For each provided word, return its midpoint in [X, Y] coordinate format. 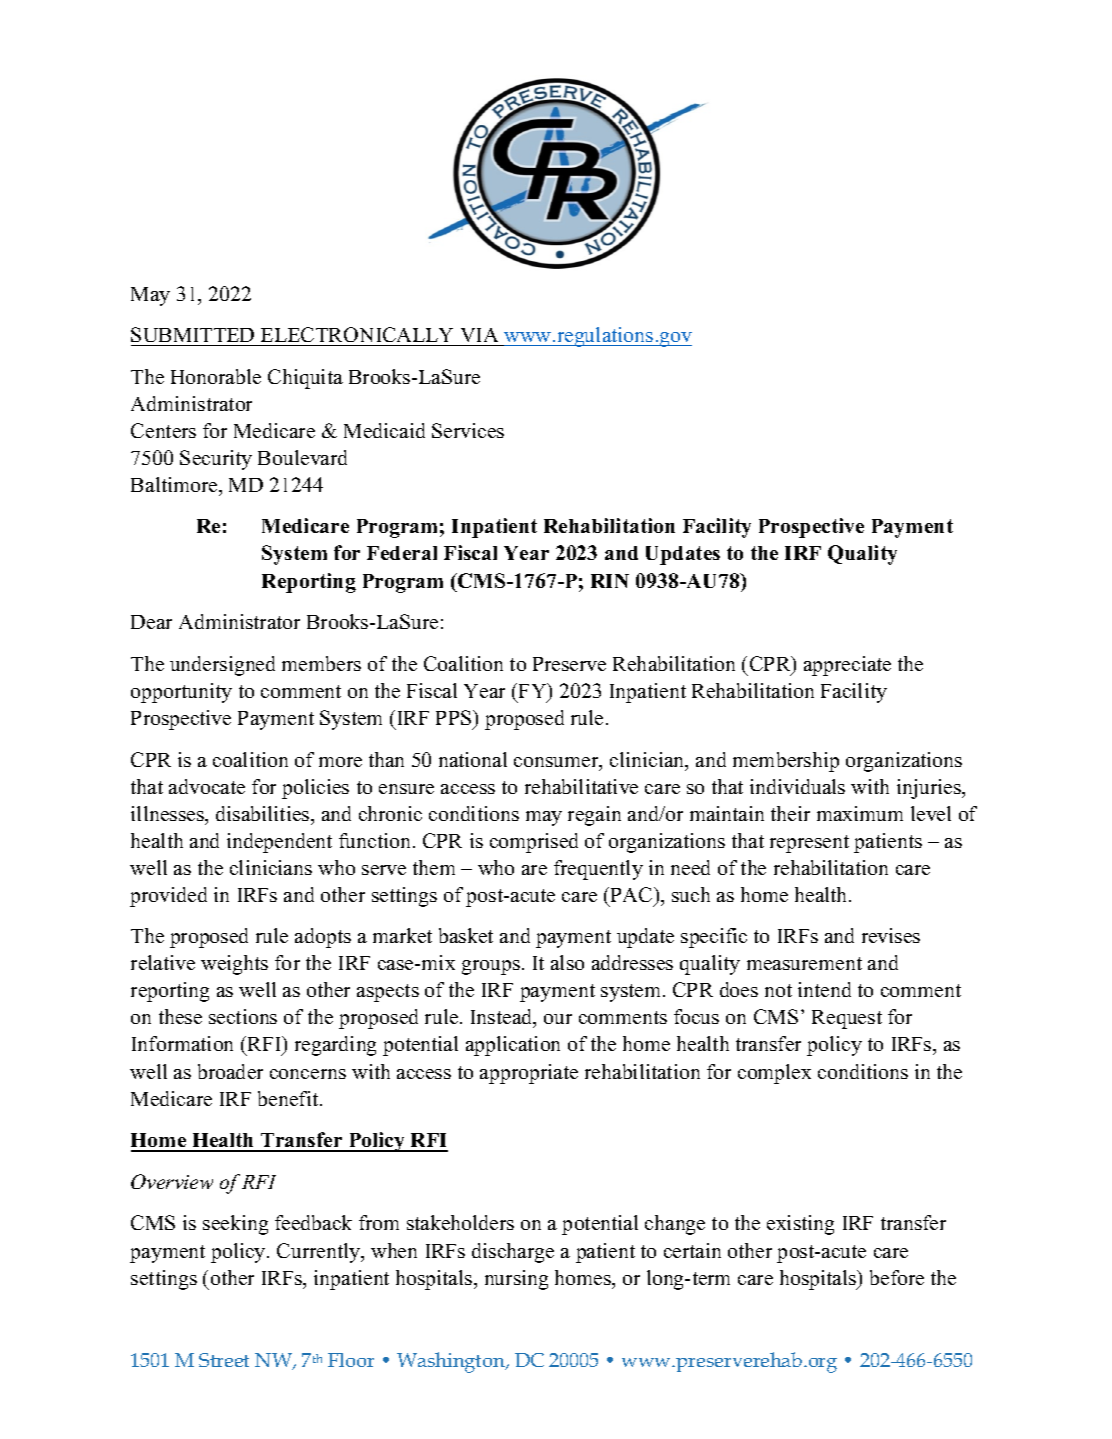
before [897, 1277]
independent [279, 843]
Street [224, 1360]
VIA [479, 335]
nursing [516, 1280]
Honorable [216, 376]
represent [809, 844]
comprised [534, 843]
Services [468, 430]
